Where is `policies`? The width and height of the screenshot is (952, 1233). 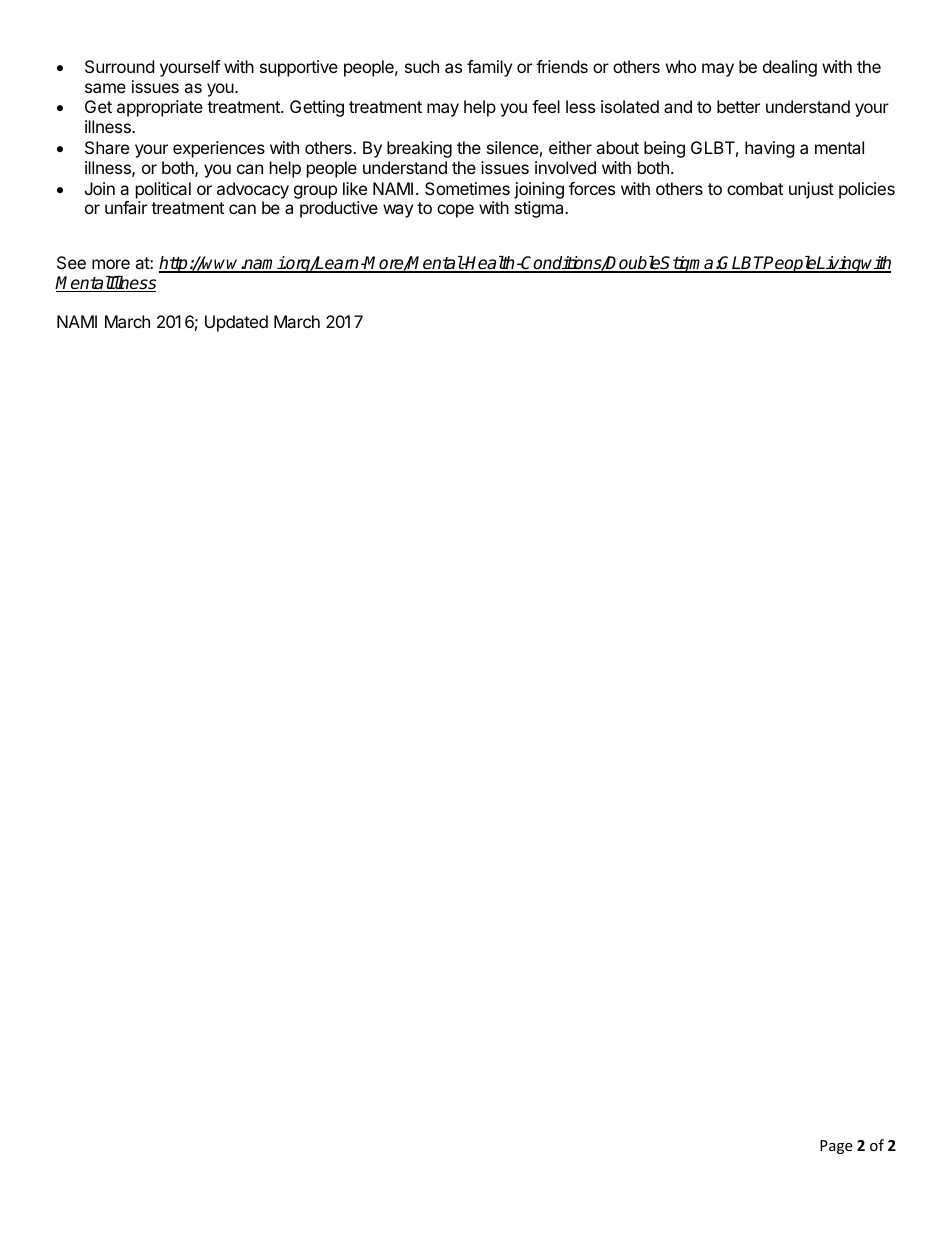
policies is located at coordinates (867, 190).
